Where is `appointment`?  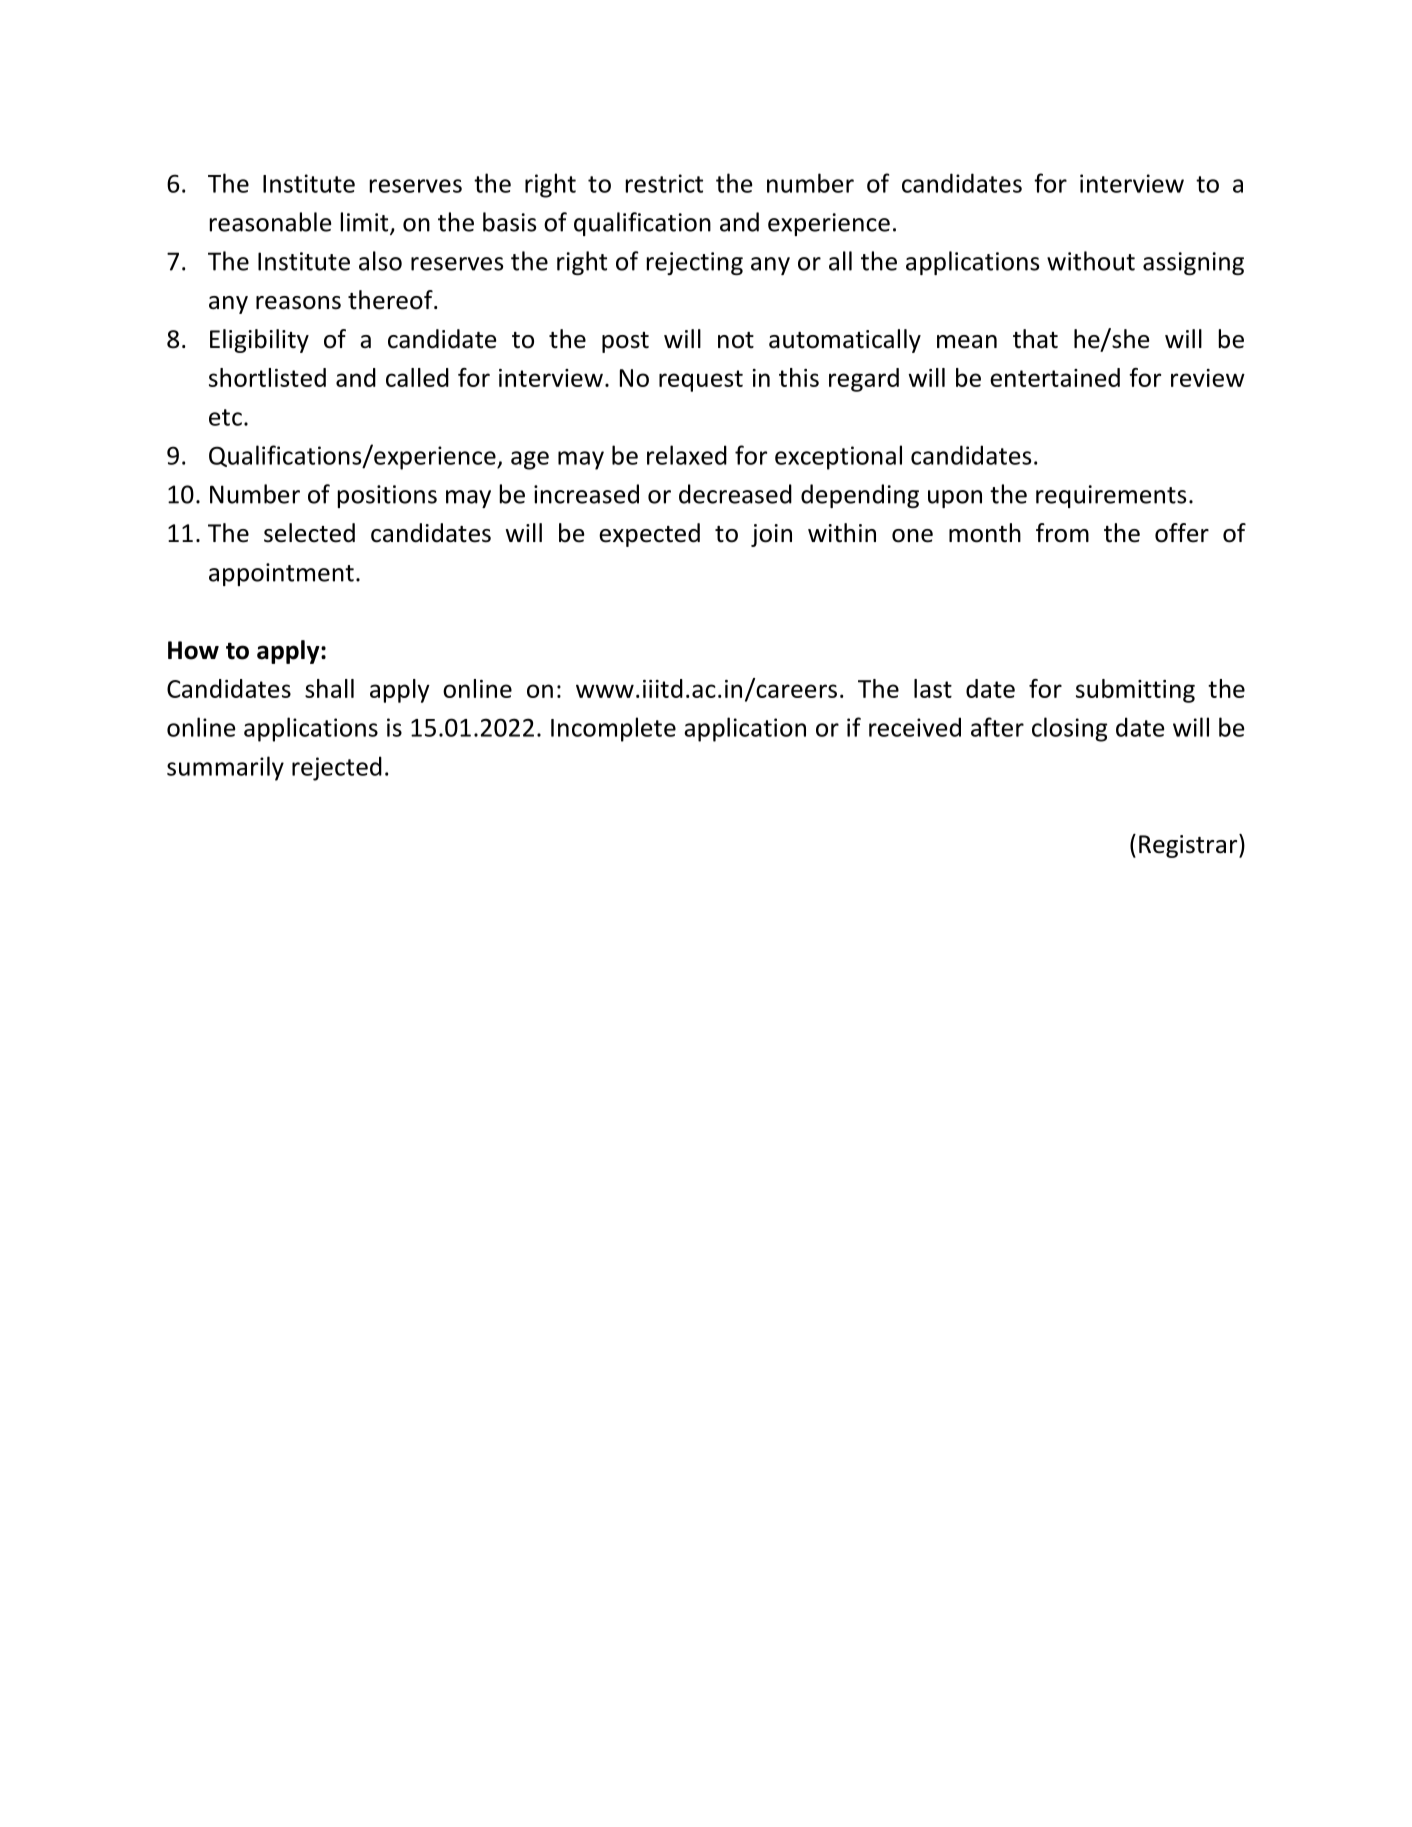
appointment is located at coordinates (281, 574).
